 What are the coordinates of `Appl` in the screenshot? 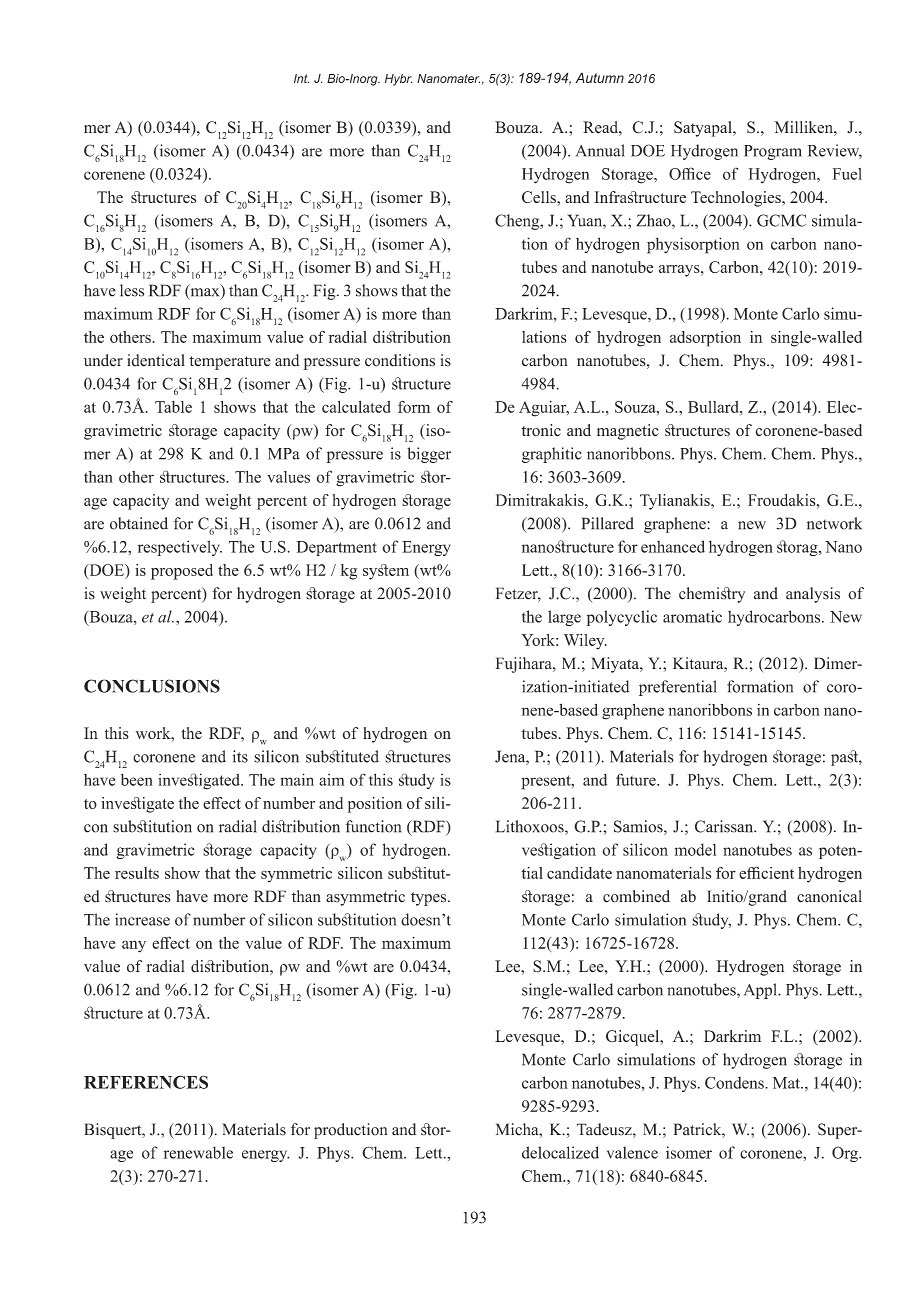 It's located at (762, 991).
